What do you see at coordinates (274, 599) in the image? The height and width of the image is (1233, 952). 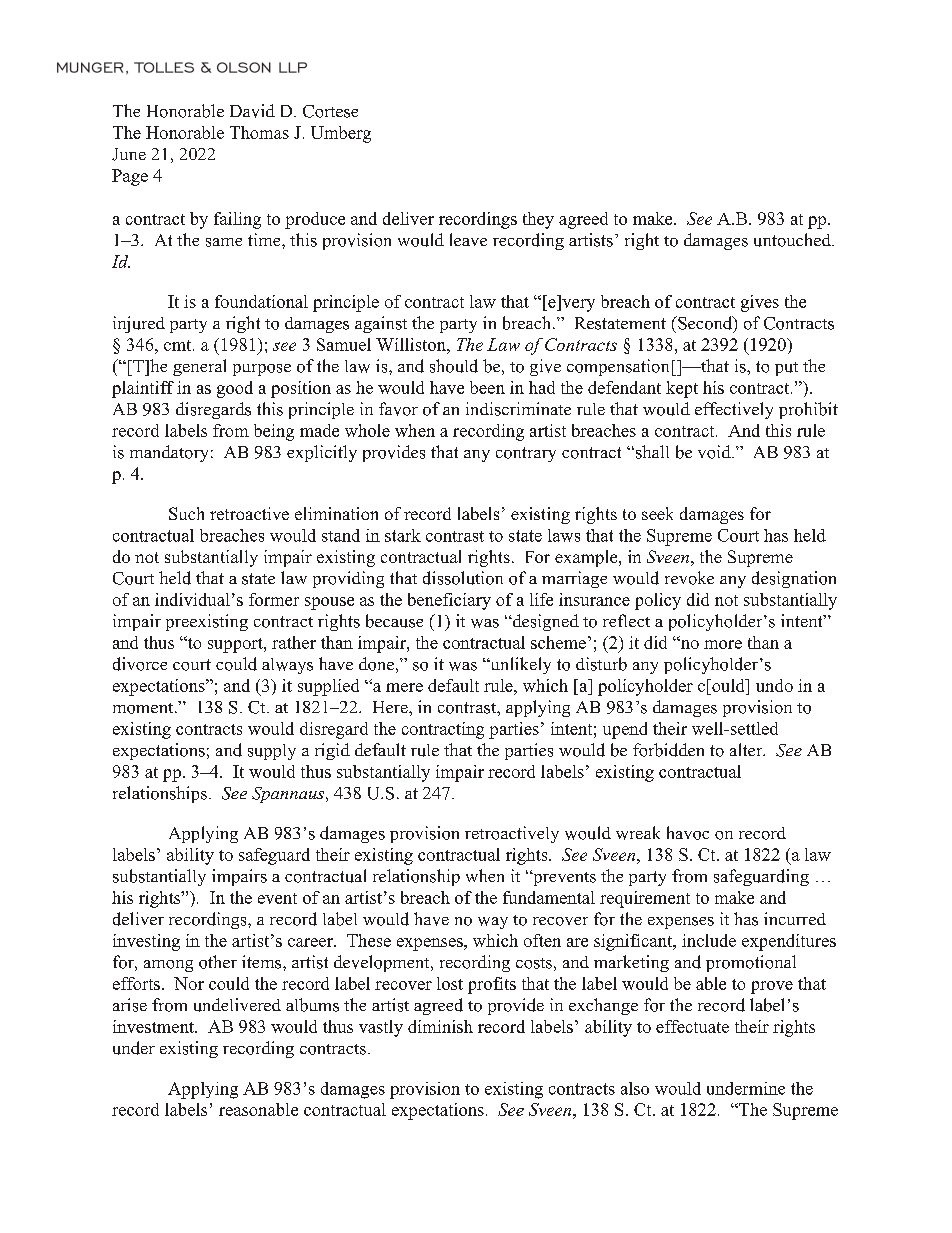 I see `former` at bounding box center [274, 599].
